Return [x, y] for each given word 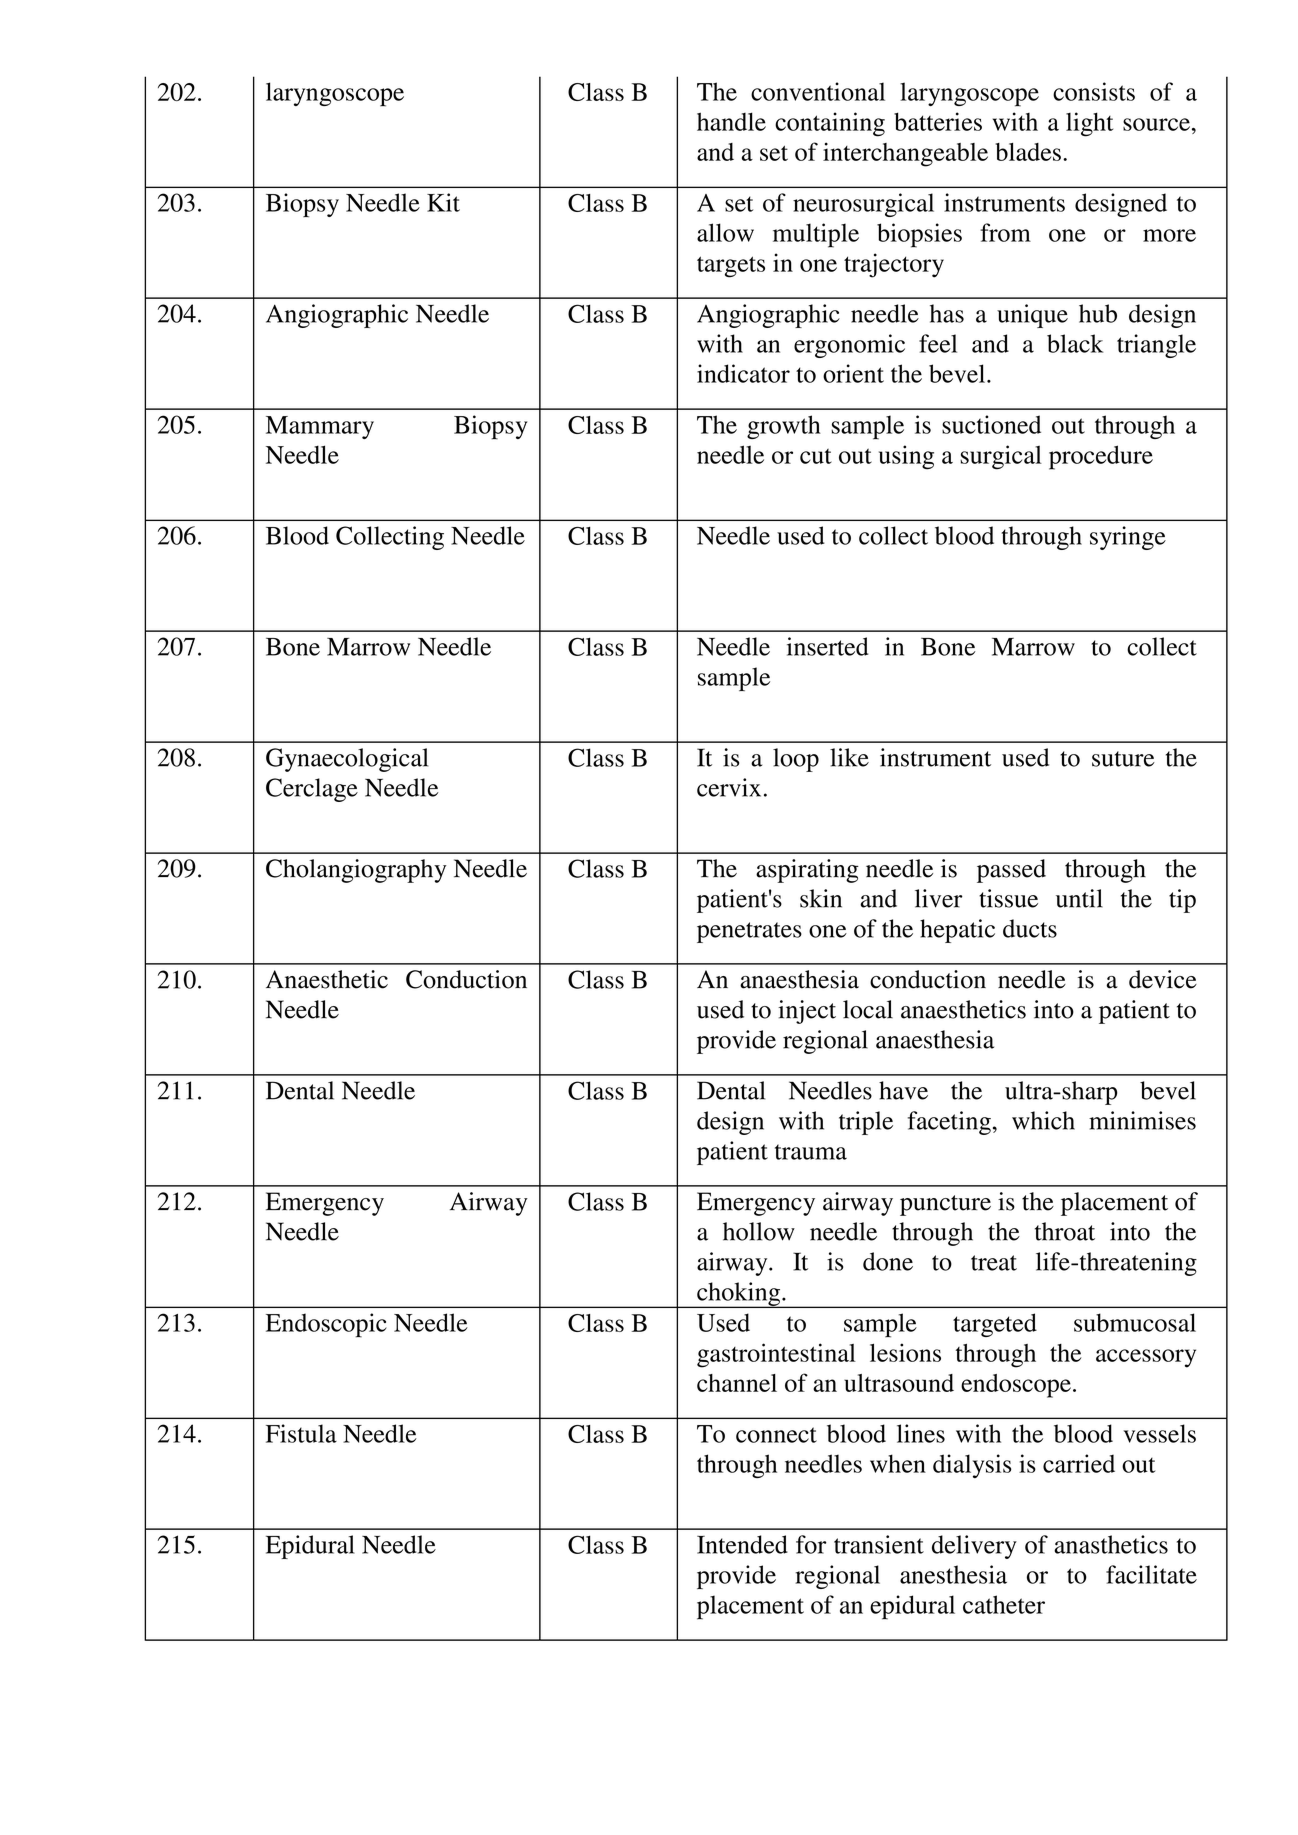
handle [731, 121]
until [1079, 898]
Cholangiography [356, 871]
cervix [729, 787]
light [1089, 124]
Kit [443, 202]
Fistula [301, 1433]
